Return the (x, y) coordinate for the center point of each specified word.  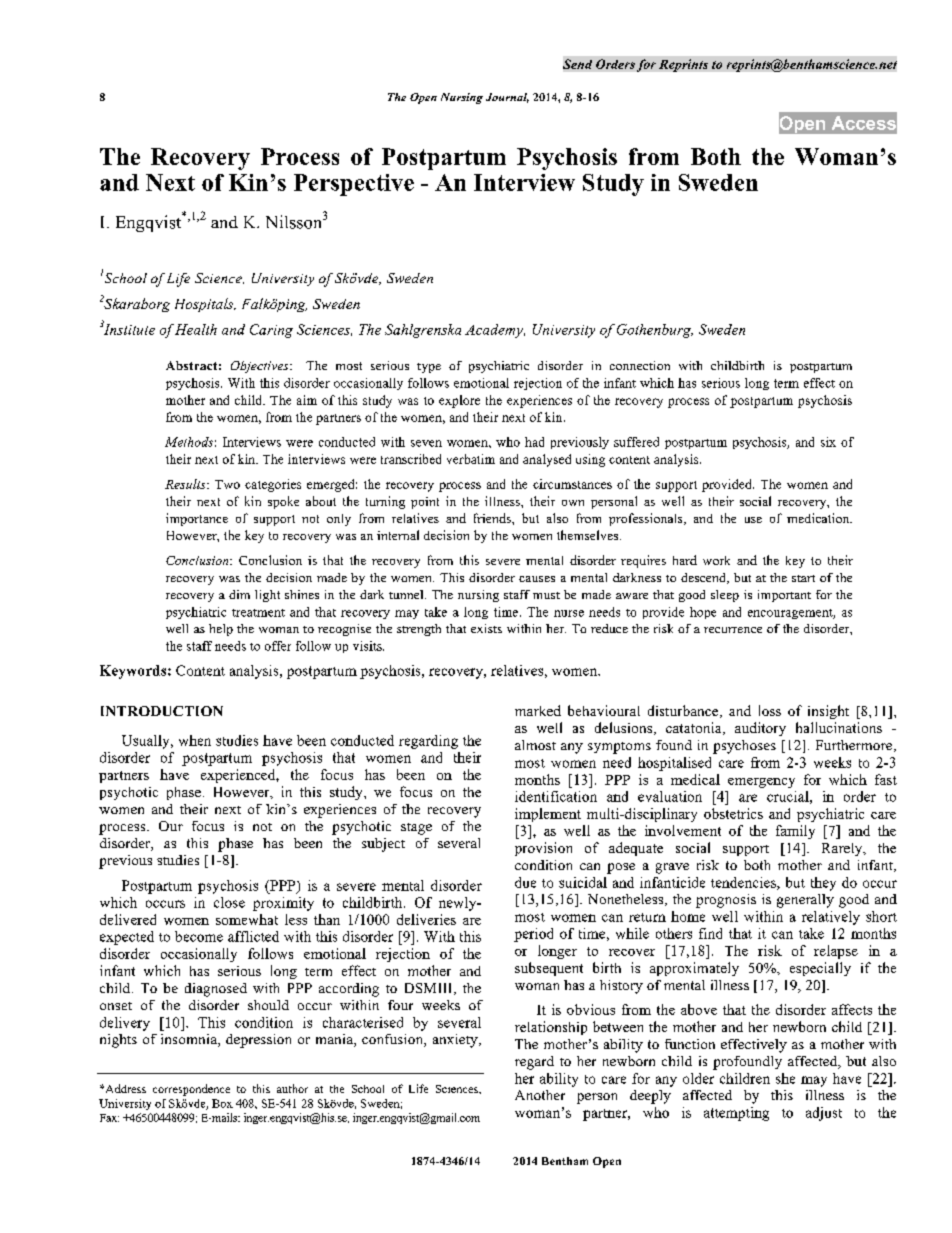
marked (538, 710)
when (195, 740)
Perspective (354, 185)
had (534, 442)
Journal (507, 98)
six (828, 442)
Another (540, 1095)
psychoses (744, 747)
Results (186, 484)
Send (577, 64)
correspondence (191, 1090)
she (785, 1078)
